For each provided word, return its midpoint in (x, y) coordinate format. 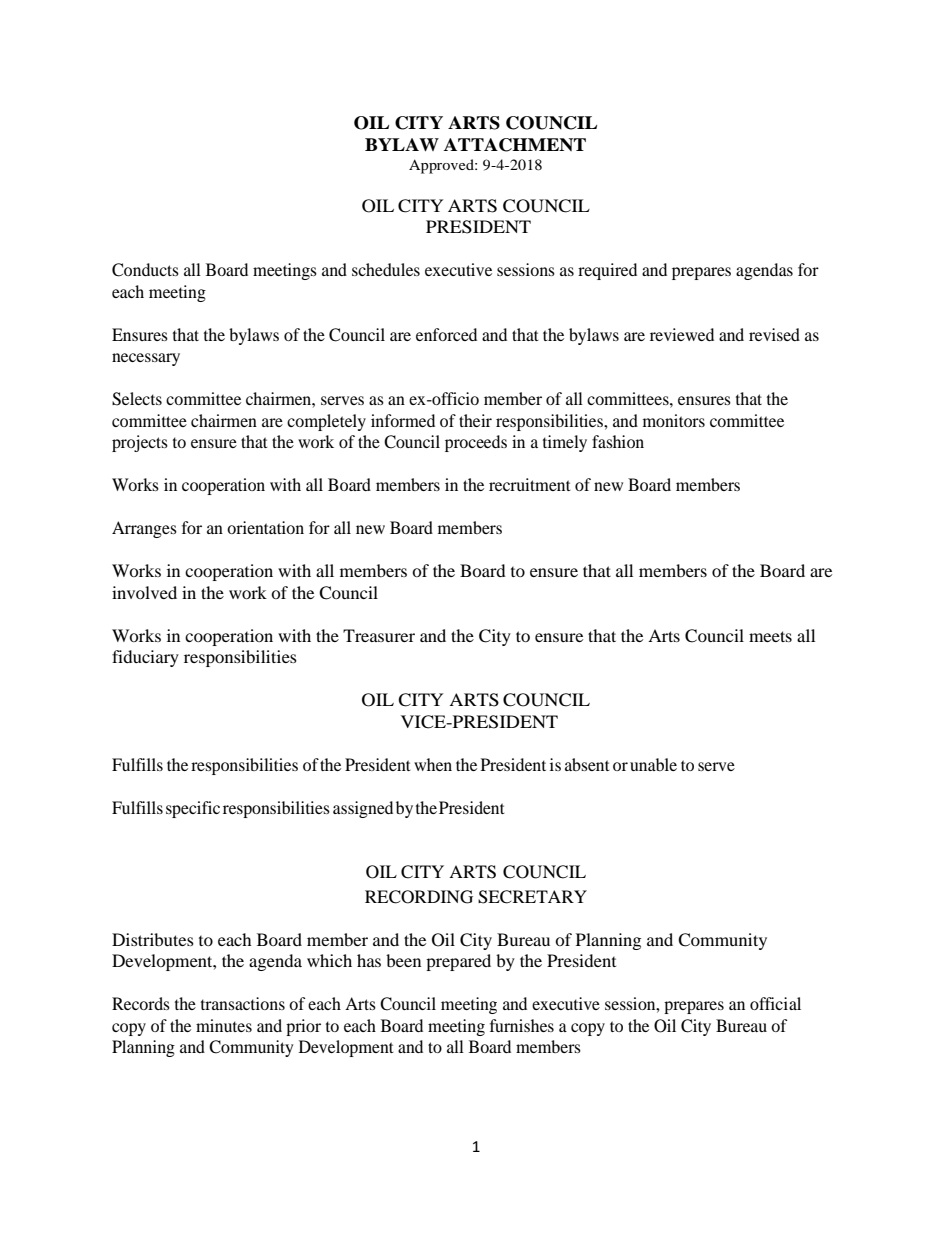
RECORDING (419, 897)
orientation (265, 527)
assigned (363, 809)
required (607, 271)
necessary (146, 359)
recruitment (530, 484)
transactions (243, 1003)
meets (770, 636)
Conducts (145, 270)
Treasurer (379, 635)
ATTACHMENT (515, 145)
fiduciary (145, 658)
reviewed (682, 334)
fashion (618, 441)
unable (653, 764)
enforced (446, 334)
